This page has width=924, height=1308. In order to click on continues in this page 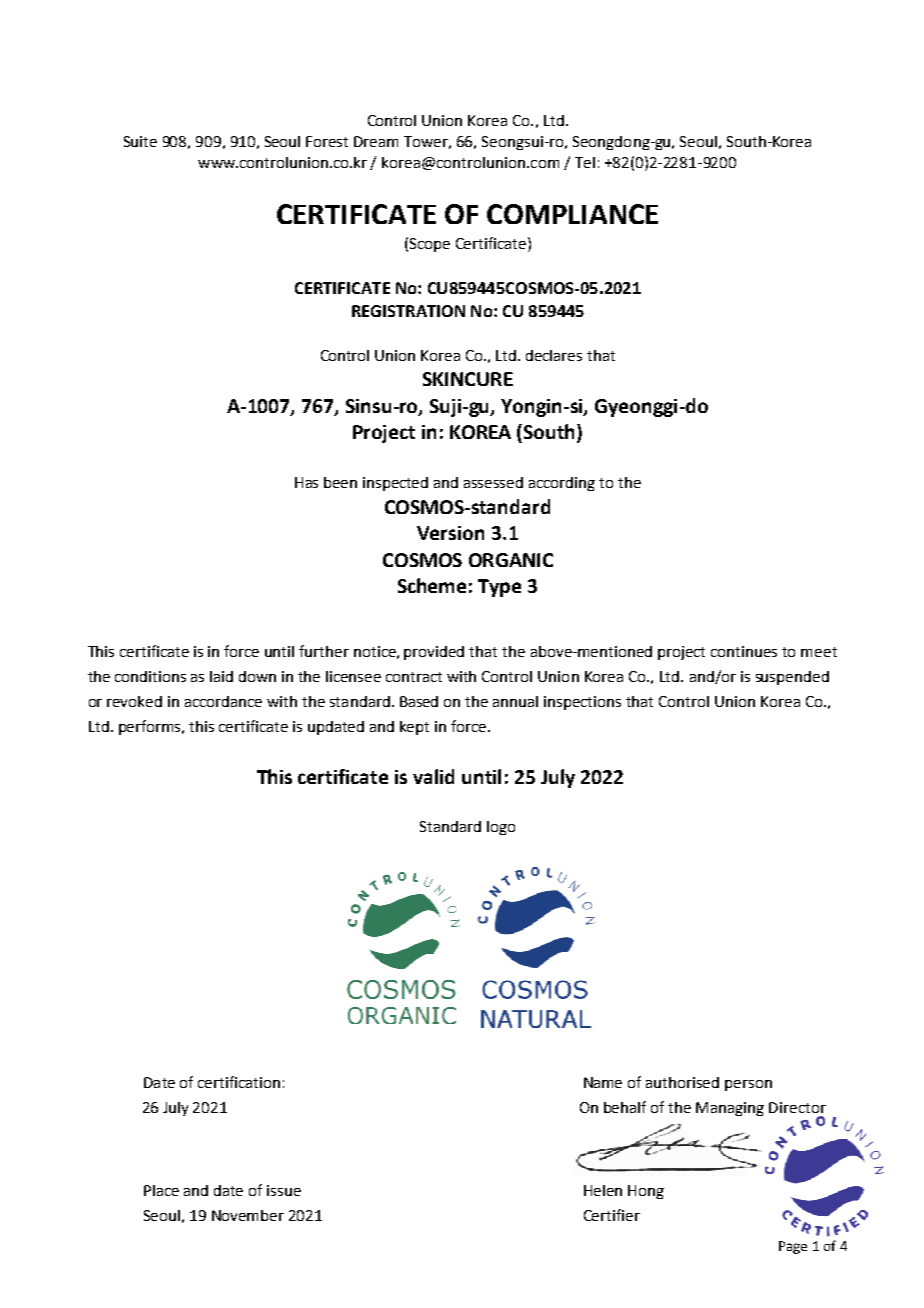, I will do `click(744, 651)`.
